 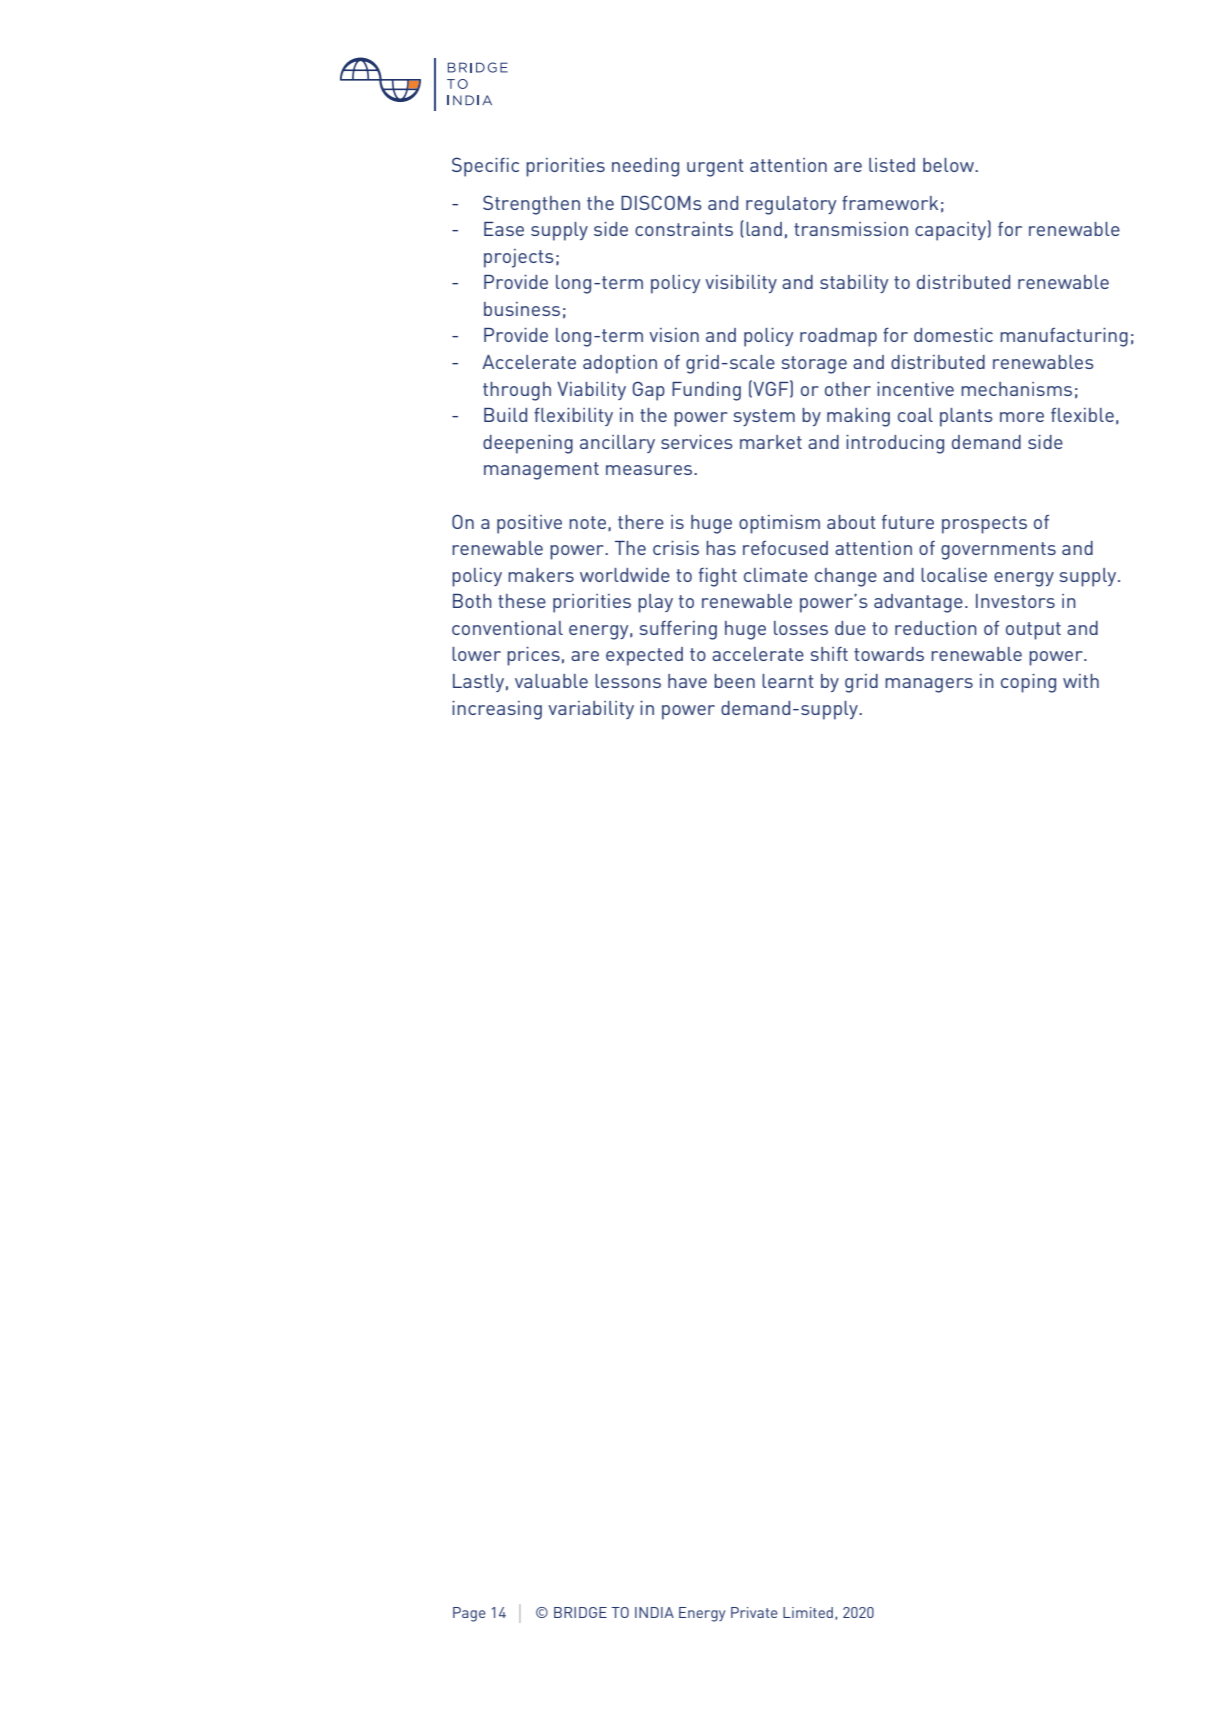 I want to click on increasing, so click(x=497, y=710).
